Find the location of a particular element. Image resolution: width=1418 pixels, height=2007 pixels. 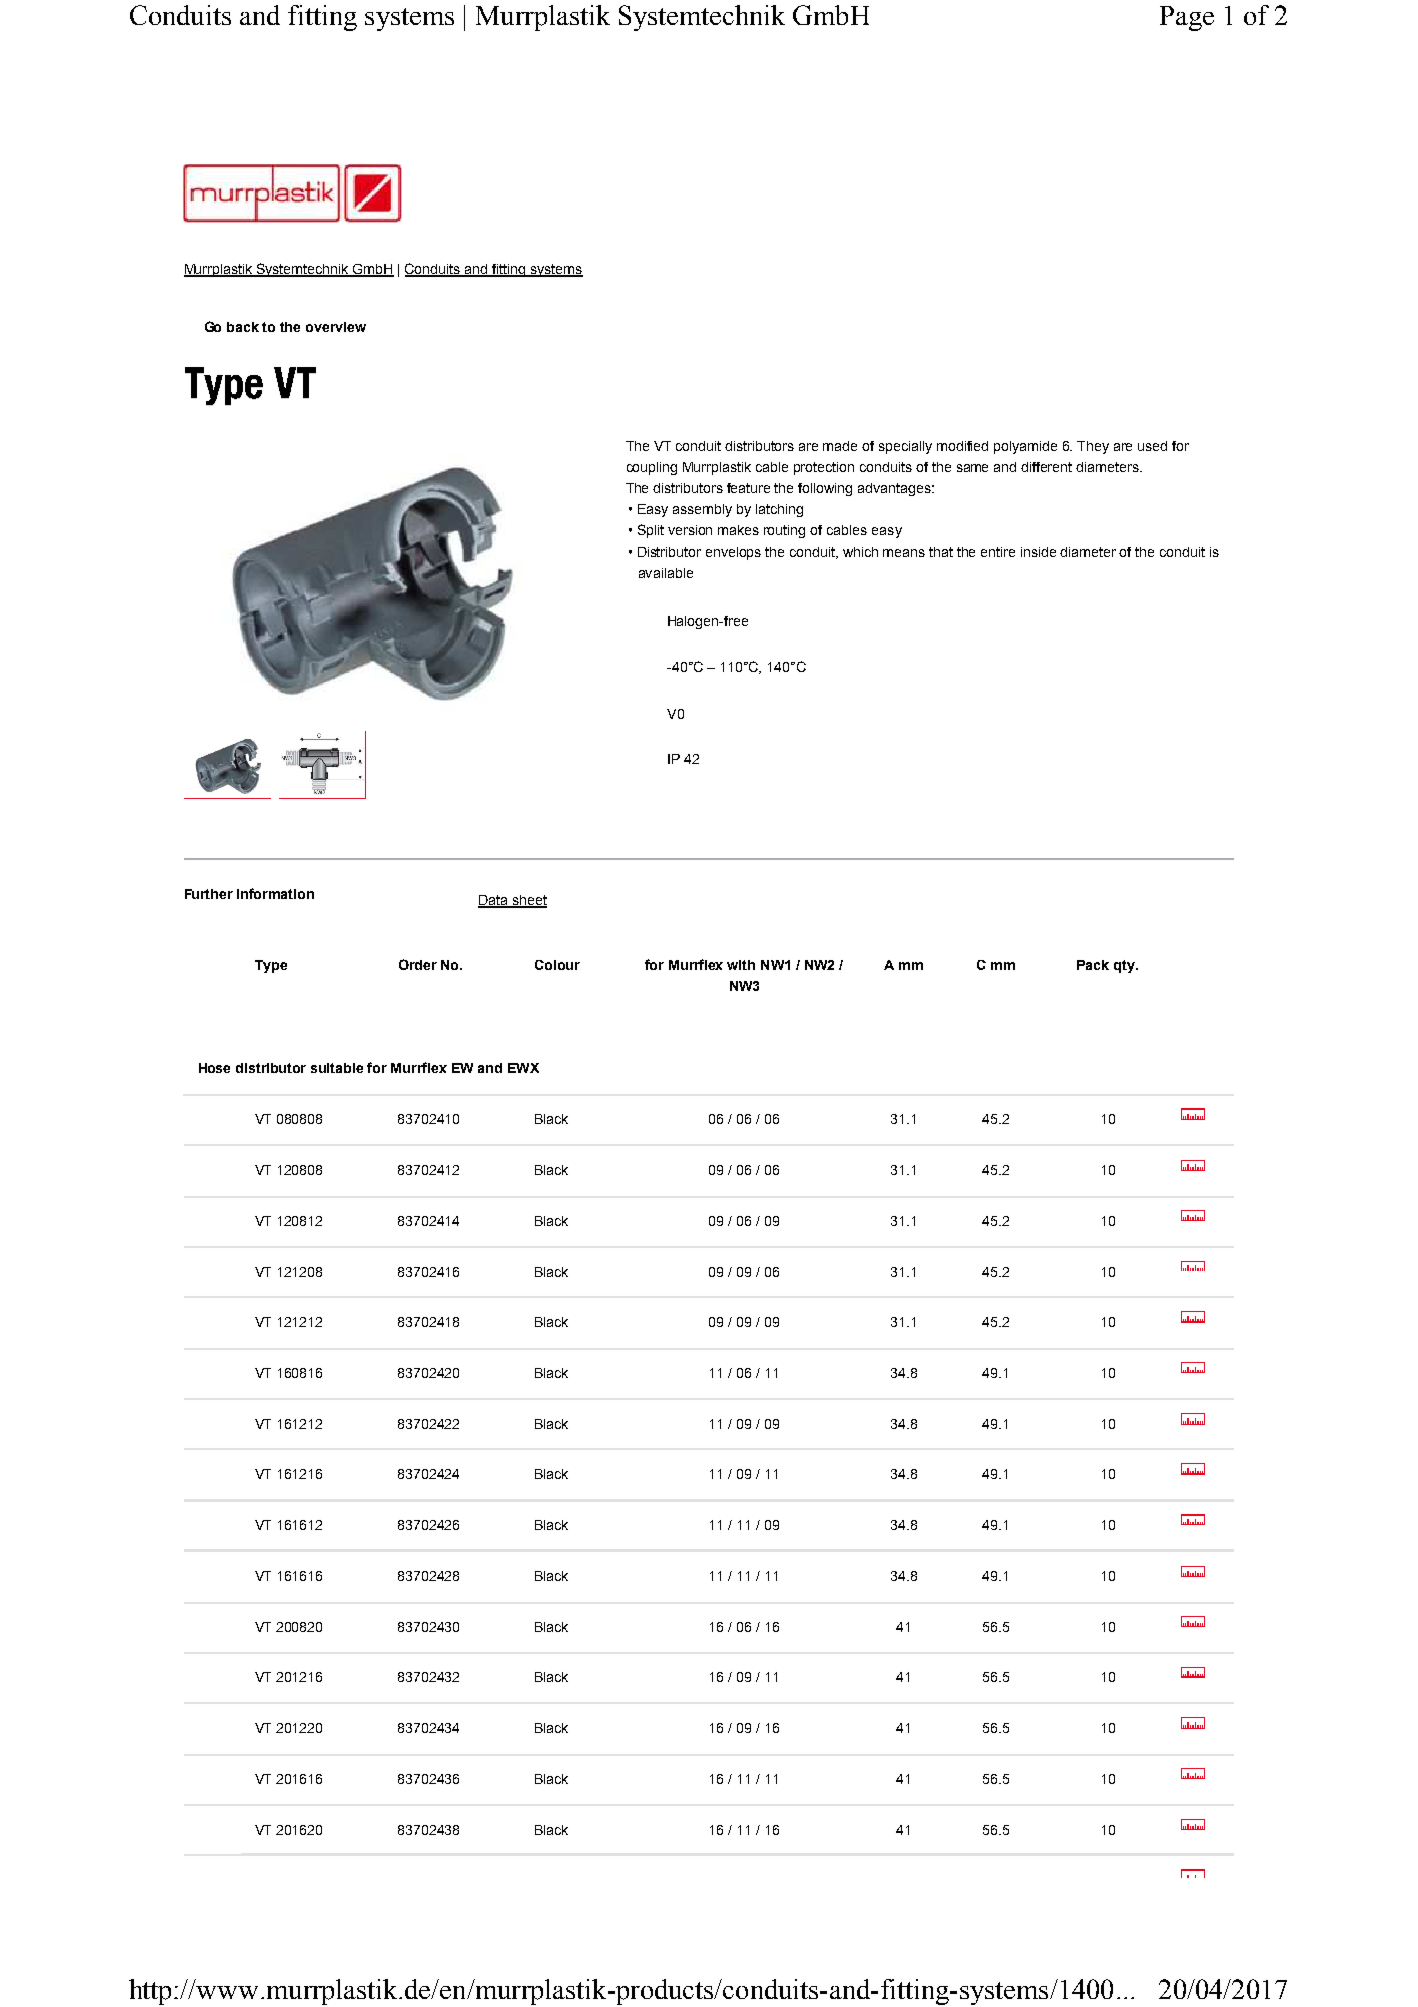

They is located at coordinates (1093, 447).
